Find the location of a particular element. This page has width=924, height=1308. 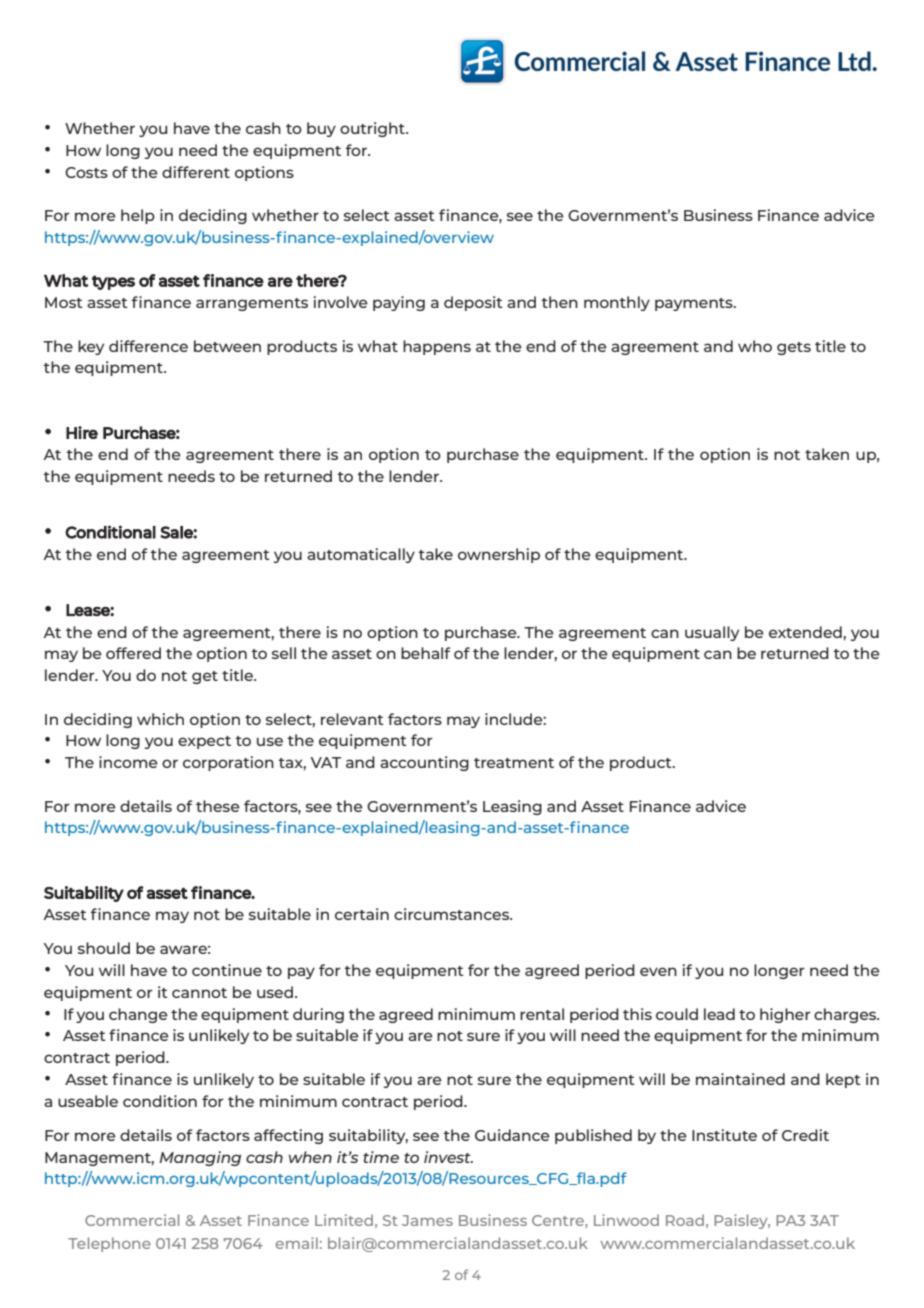

behalf is located at coordinates (426, 653).
